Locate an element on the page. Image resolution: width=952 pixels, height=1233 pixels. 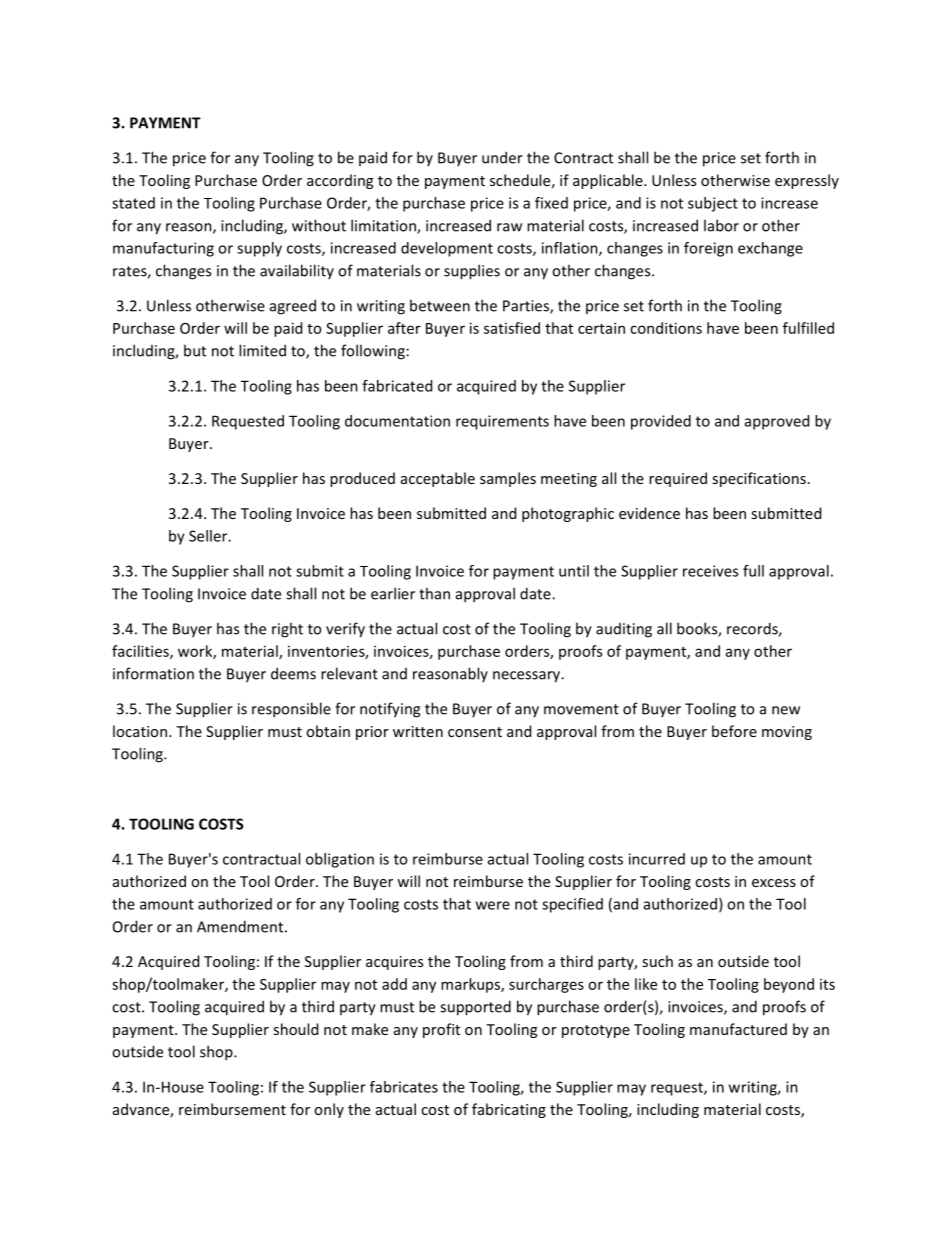
stated is located at coordinates (133, 203).
